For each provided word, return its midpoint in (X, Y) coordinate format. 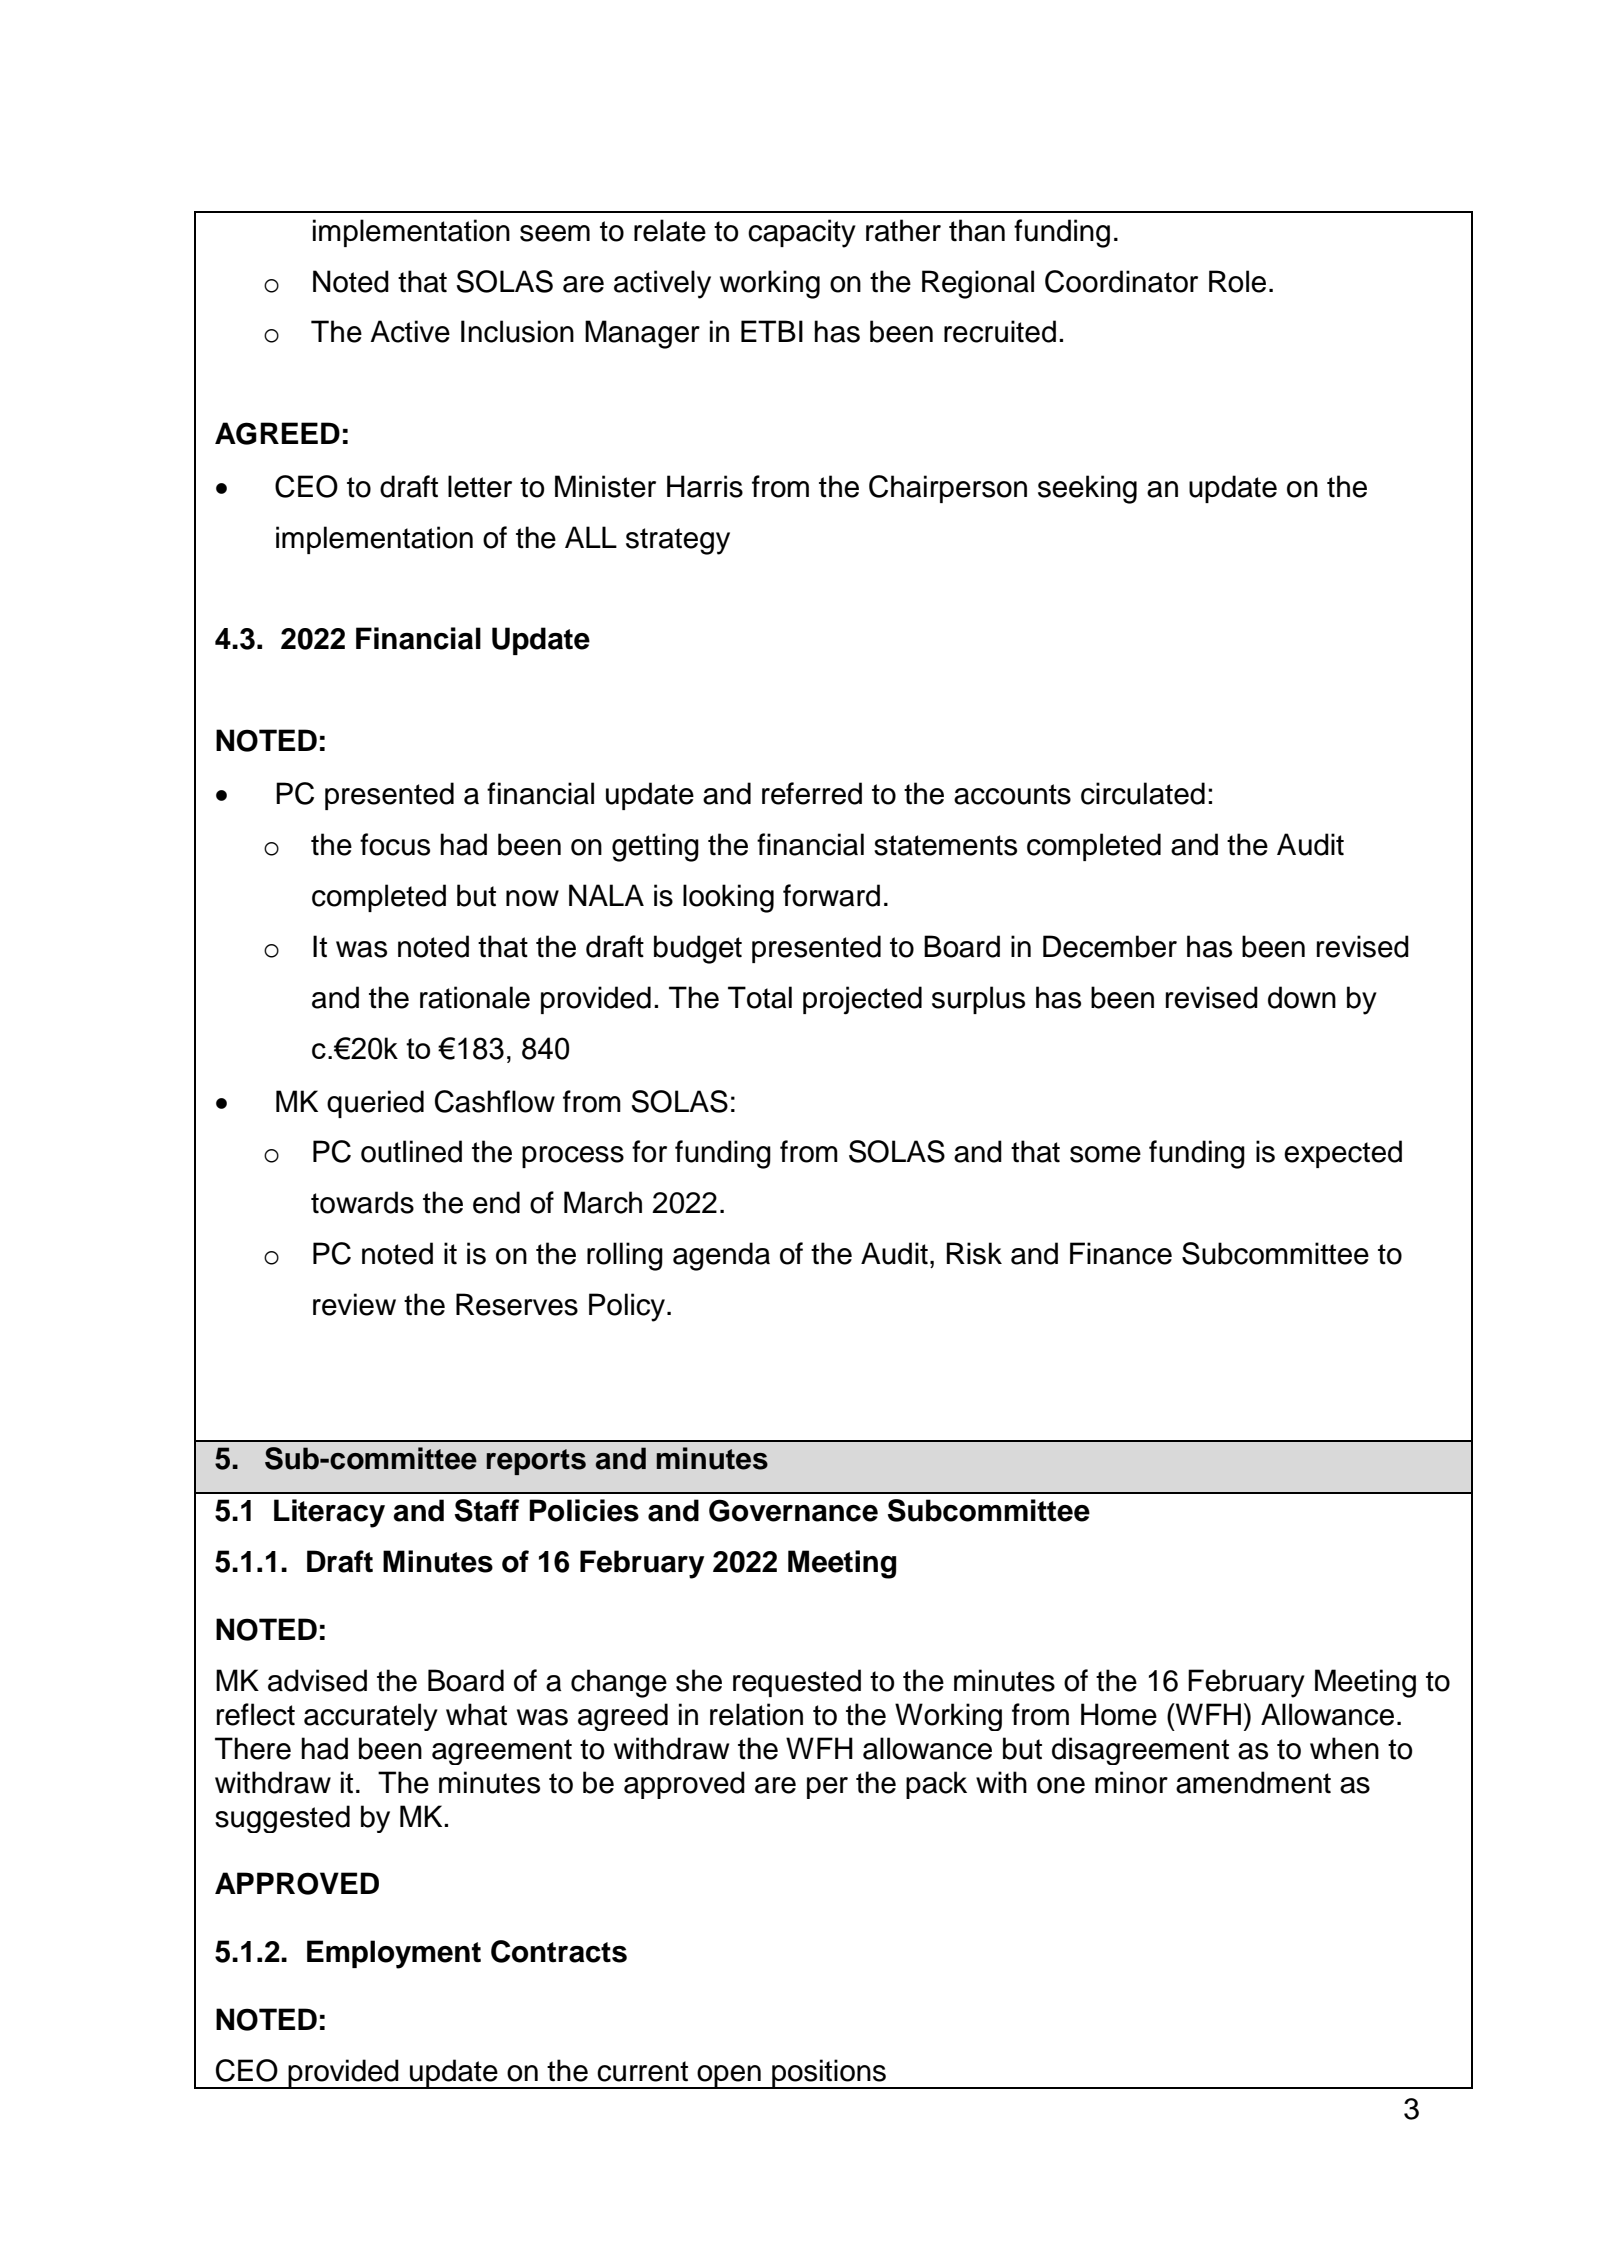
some (1105, 1154)
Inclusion (517, 331)
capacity (802, 233)
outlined (411, 1151)
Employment (394, 1954)
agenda (721, 1256)
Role (1237, 281)
